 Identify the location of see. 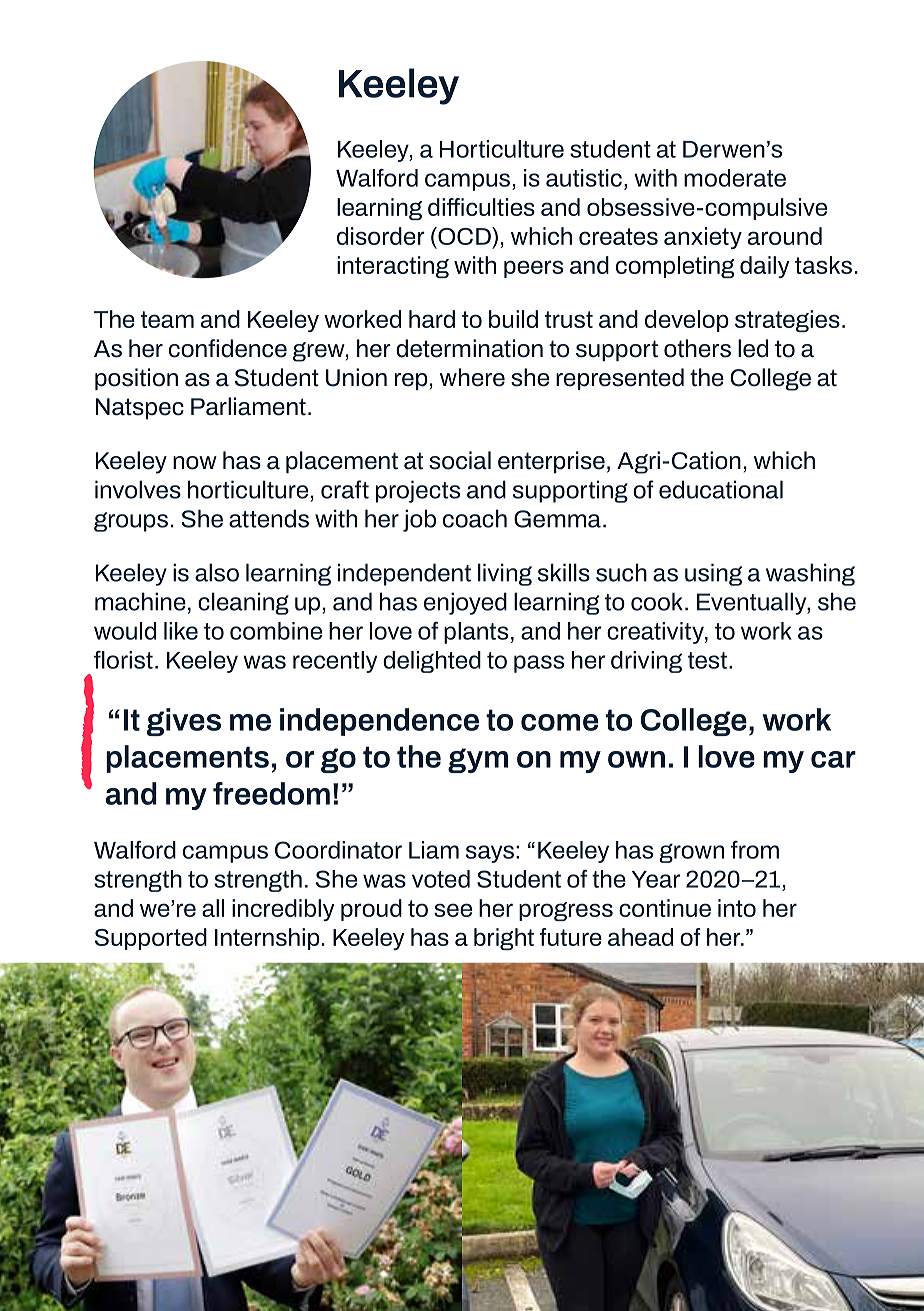
(453, 910).
